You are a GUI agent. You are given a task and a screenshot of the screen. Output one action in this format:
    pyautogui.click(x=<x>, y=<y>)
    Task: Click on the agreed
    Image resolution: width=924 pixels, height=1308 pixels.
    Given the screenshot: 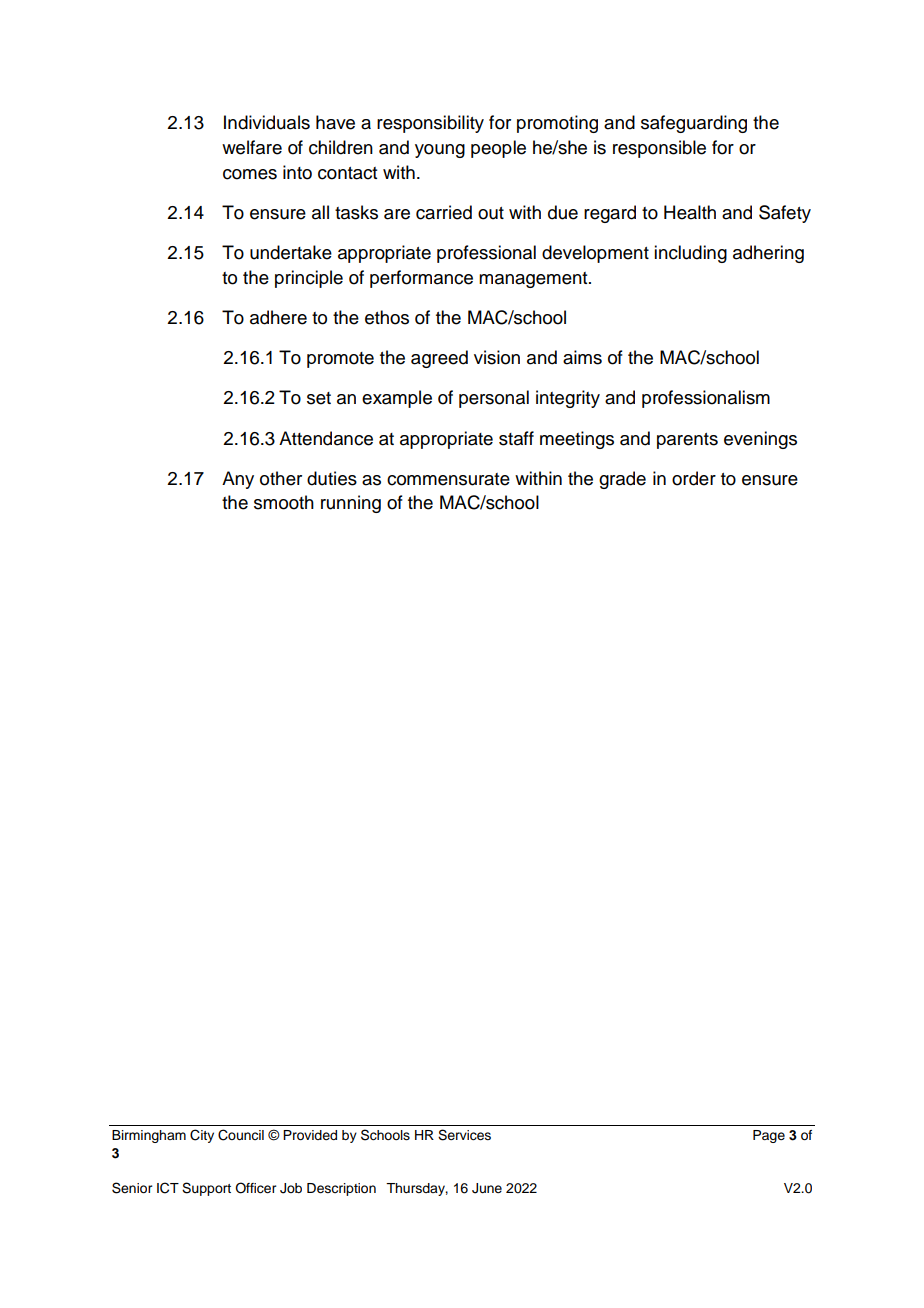 What is the action you would take?
    pyautogui.click(x=439, y=359)
